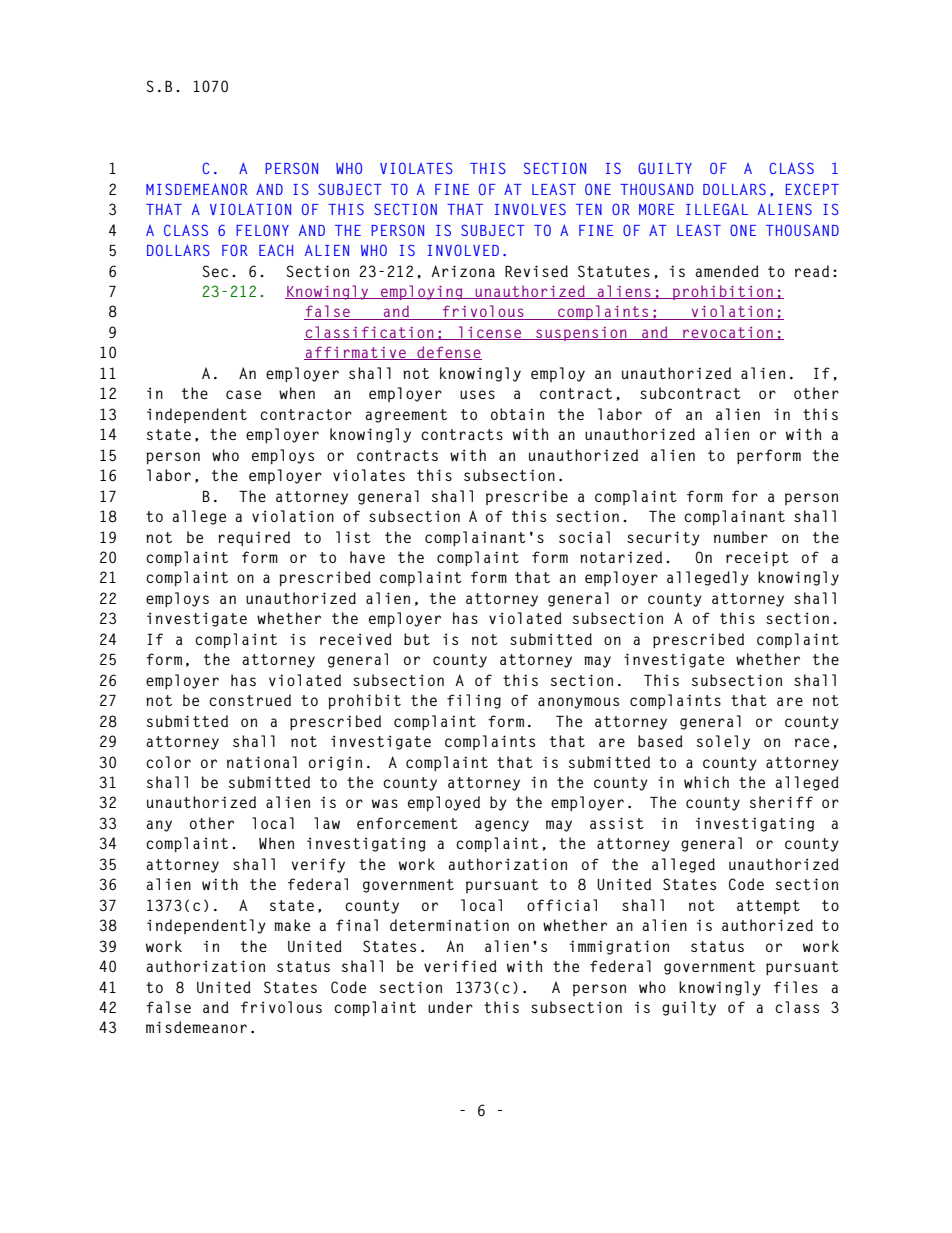 The image size is (952, 1233). I want to click on receipt, so click(757, 558).
